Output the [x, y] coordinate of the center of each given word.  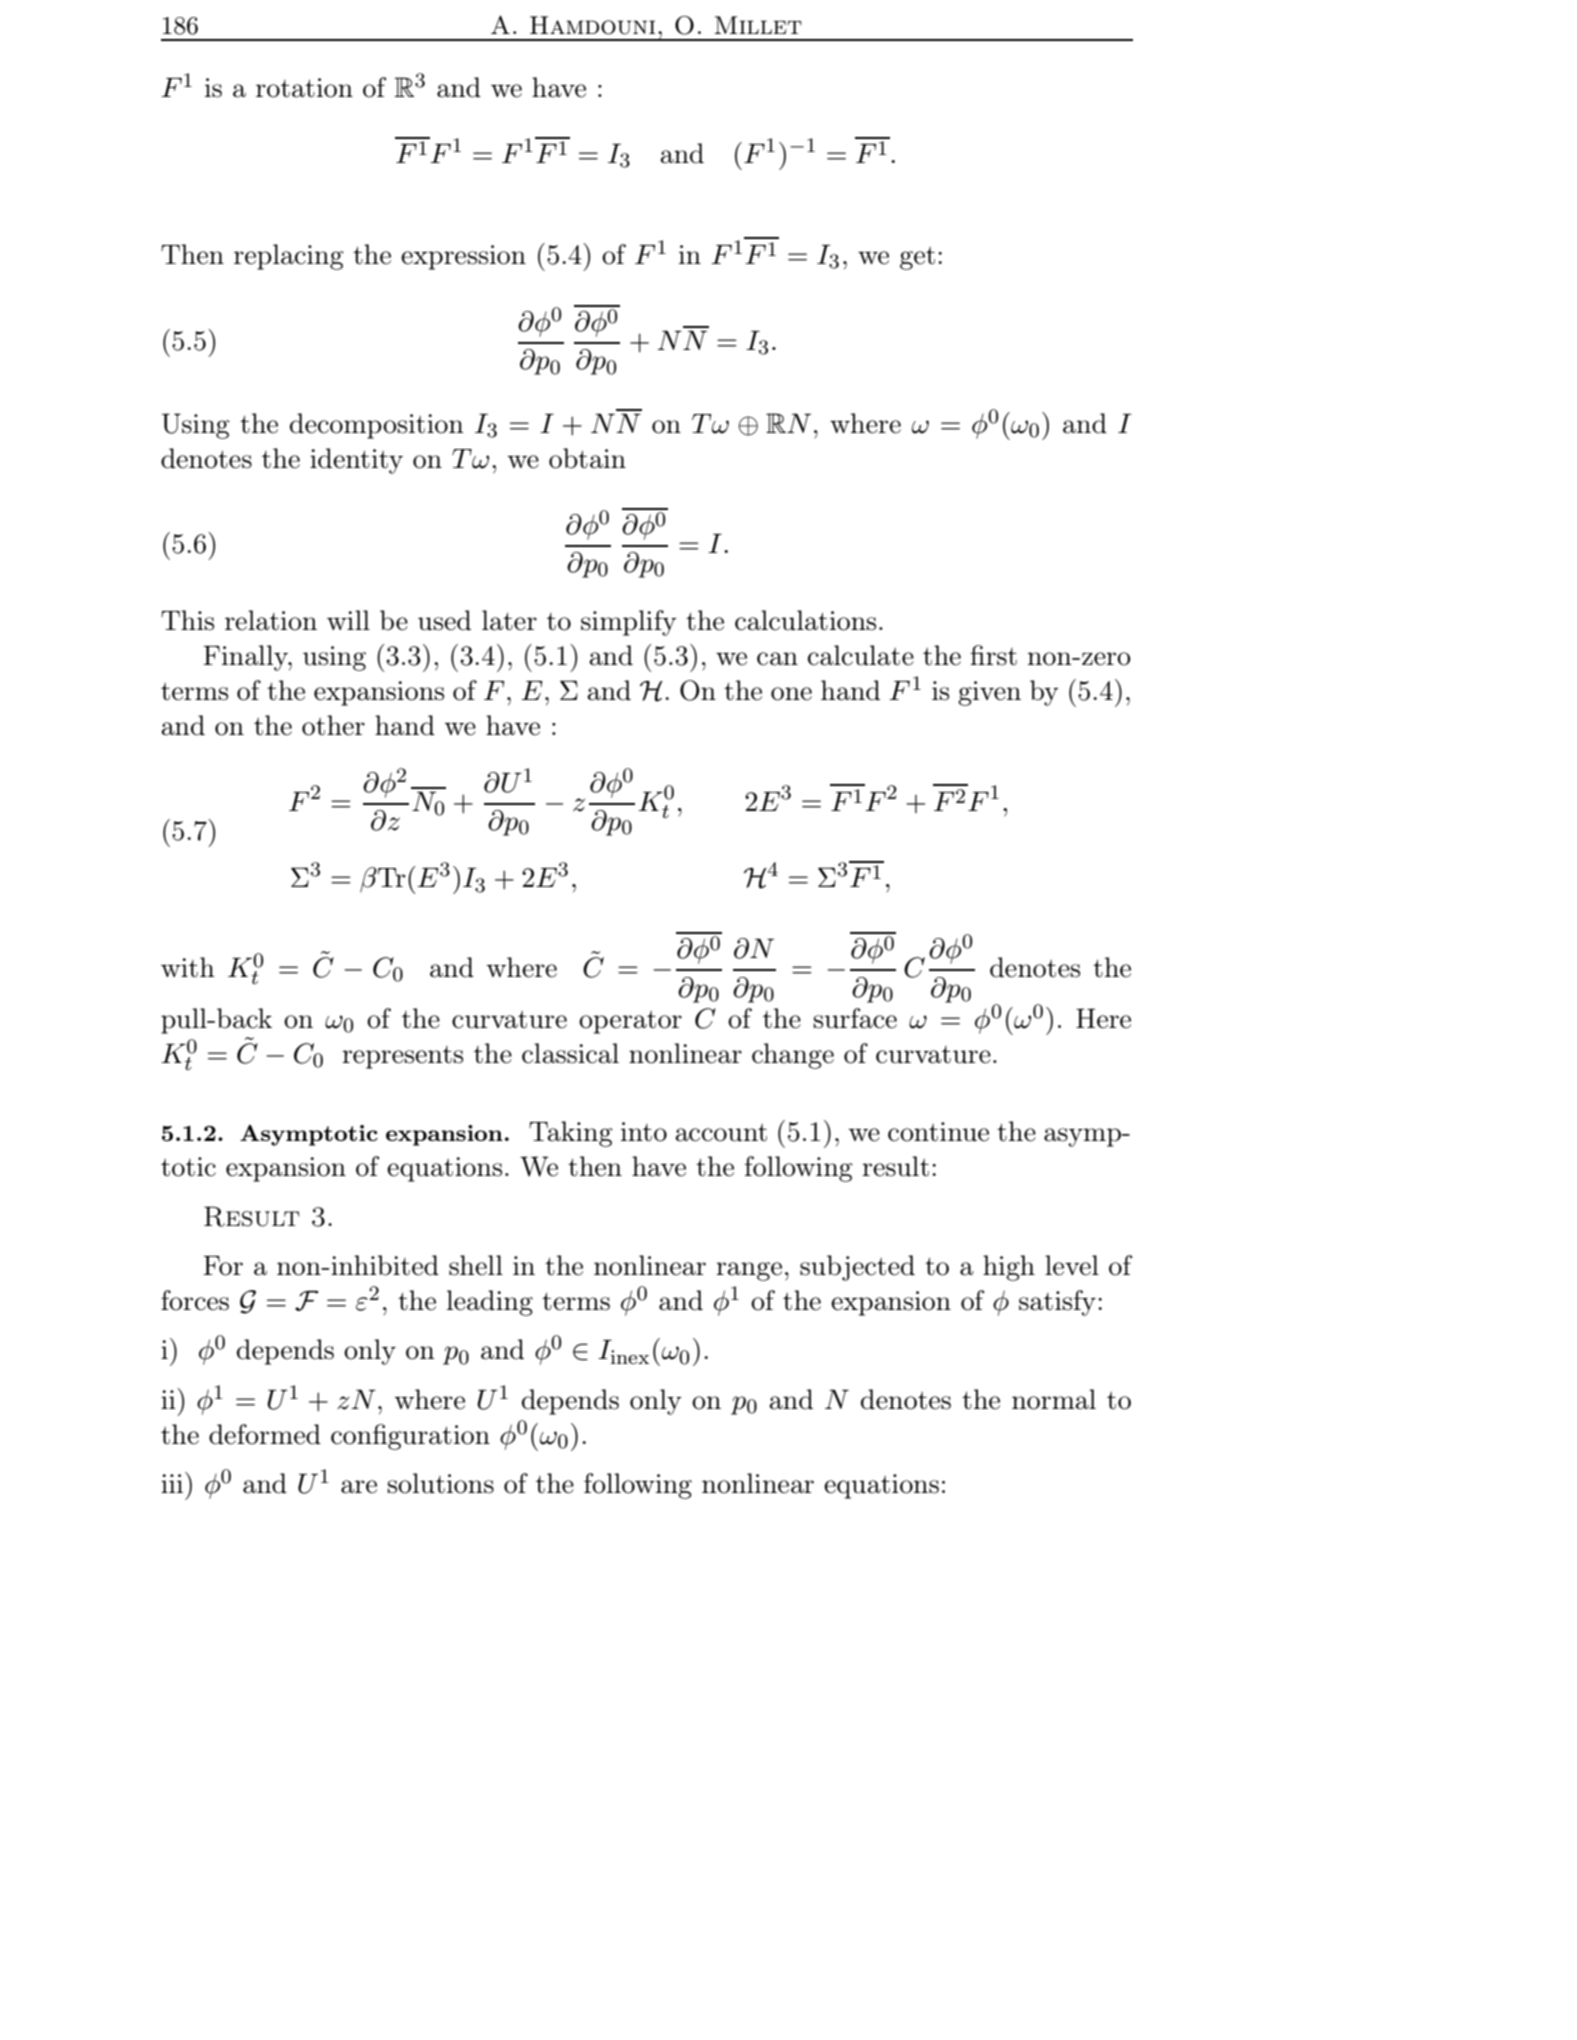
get [917, 258]
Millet [758, 25]
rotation [304, 88]
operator [630, 1022]
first [993, 655]
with [188, 967]
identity [356, 461]
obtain [587, 458]
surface [855, 1018]
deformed [265, 1434]
